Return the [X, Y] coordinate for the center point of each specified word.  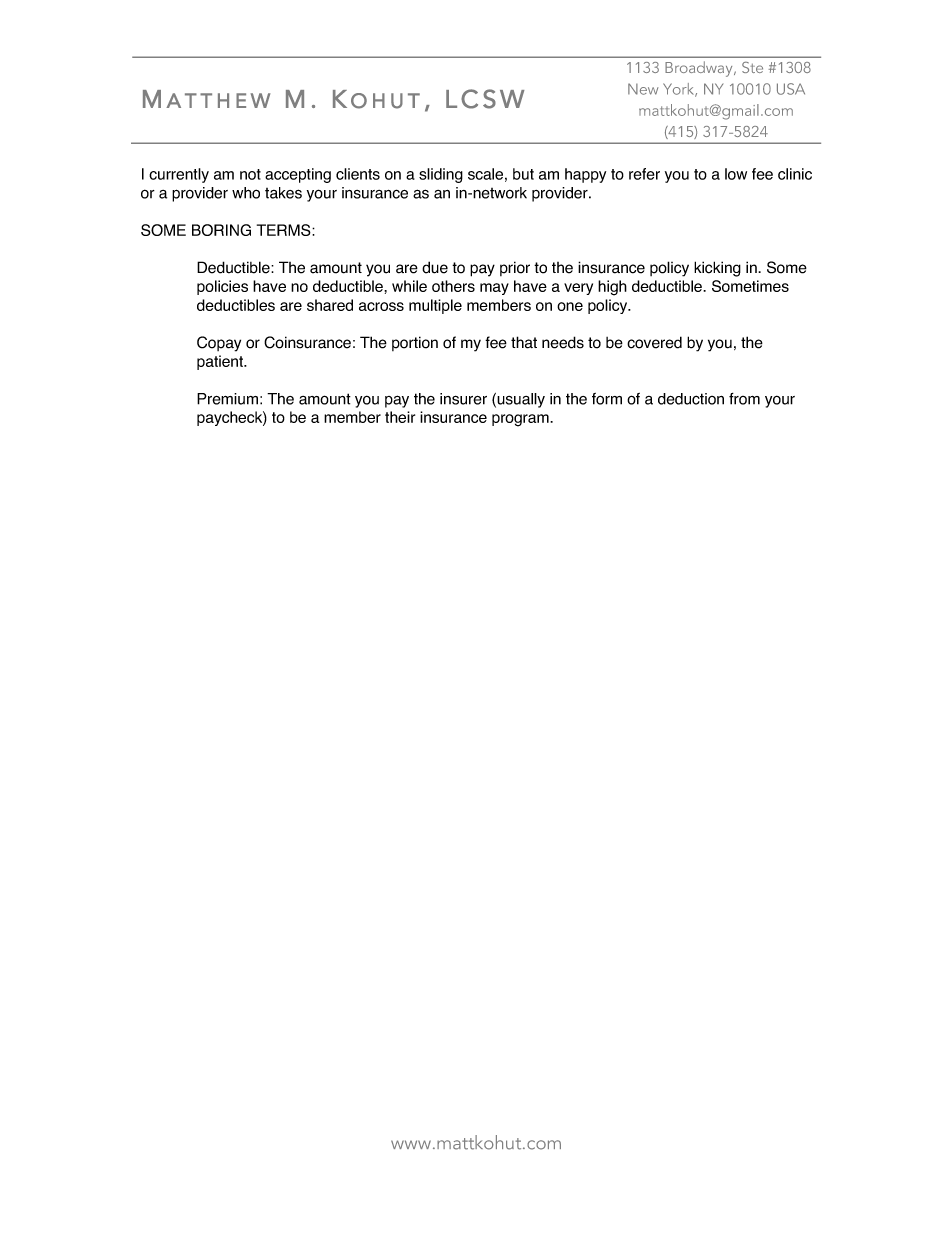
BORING [221, 230]
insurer [463, 399]
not [250, 174]
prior [515, 268]
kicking [717, 269]
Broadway [700, 69]
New [643, 89]
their [400, 417]
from [744, 399]
